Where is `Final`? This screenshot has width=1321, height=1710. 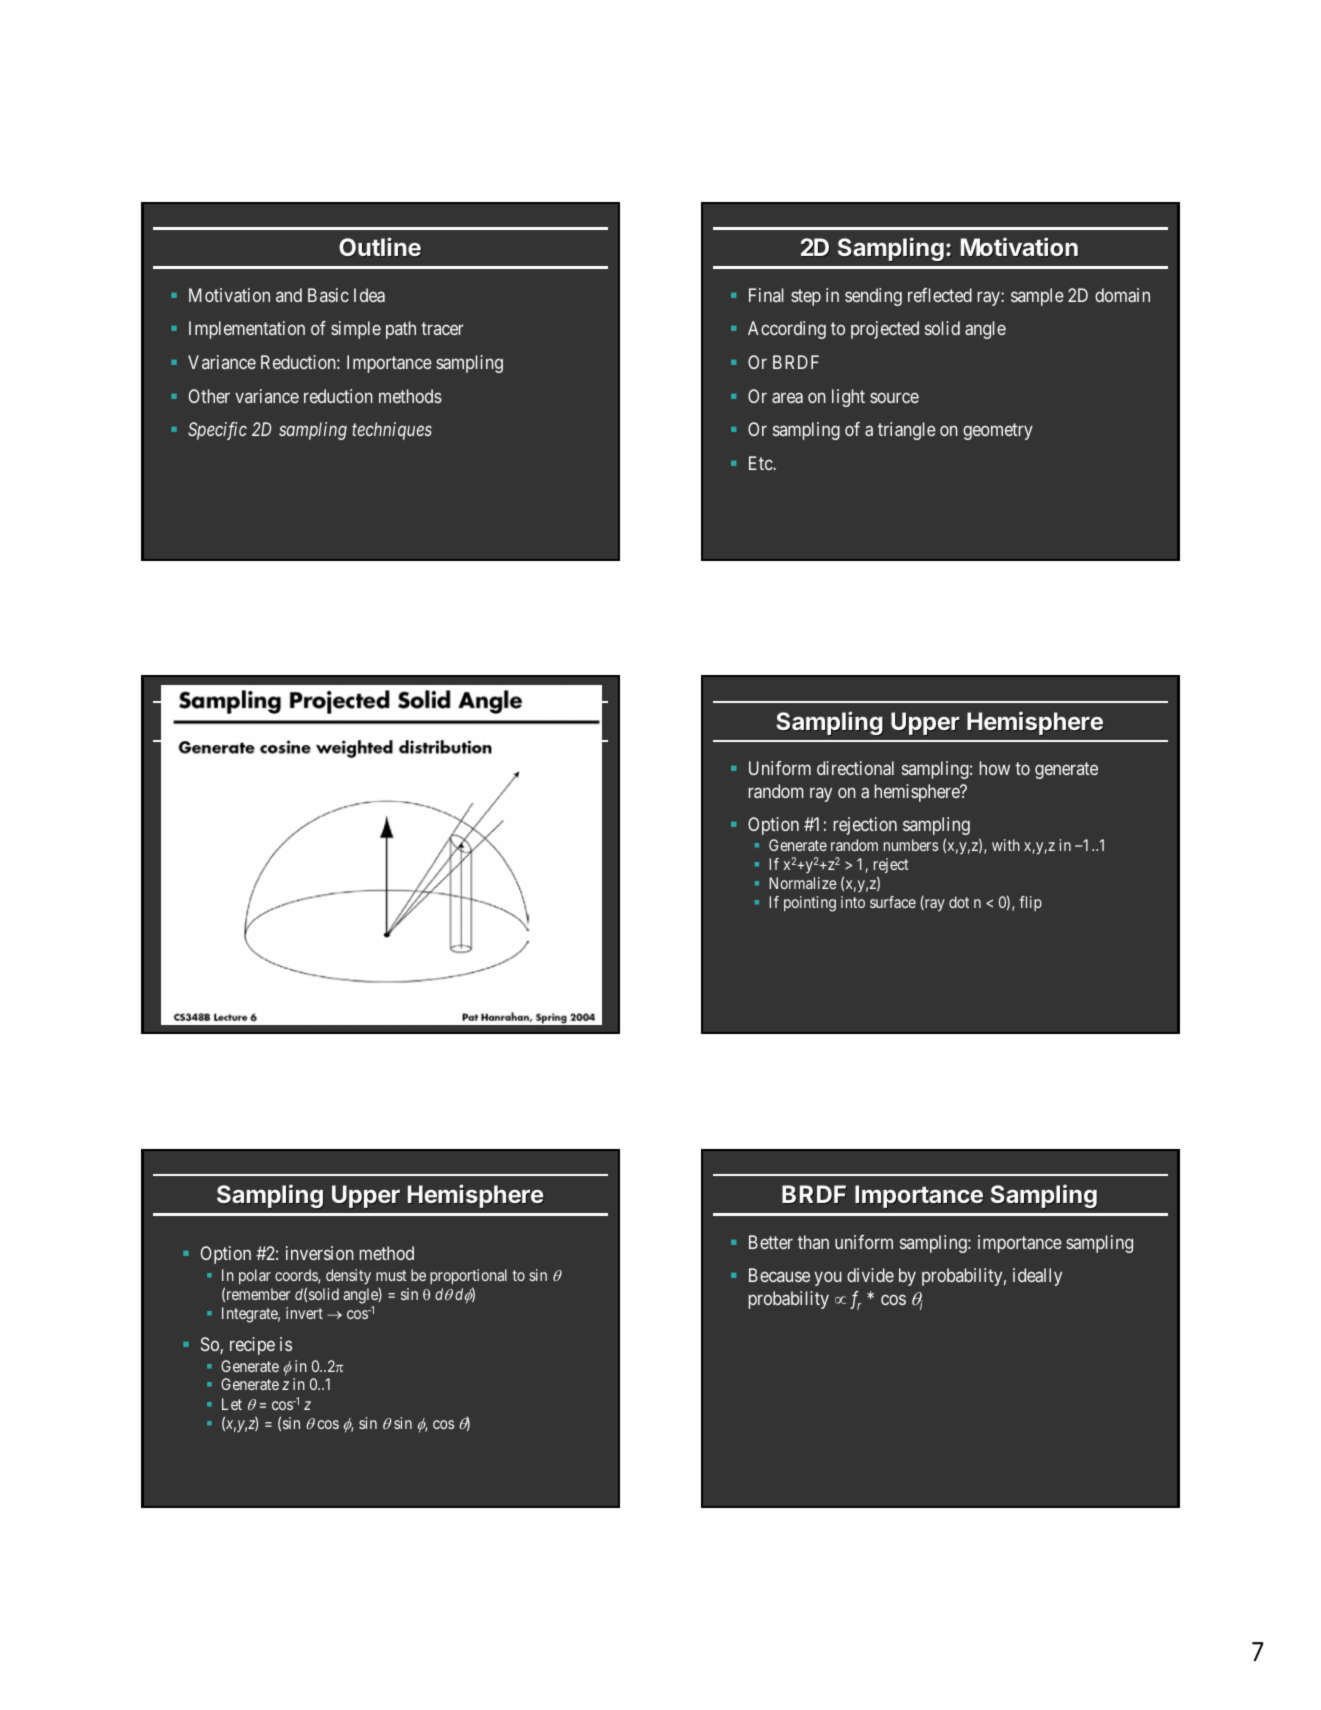
Final is located at coordinates (766, 295).
